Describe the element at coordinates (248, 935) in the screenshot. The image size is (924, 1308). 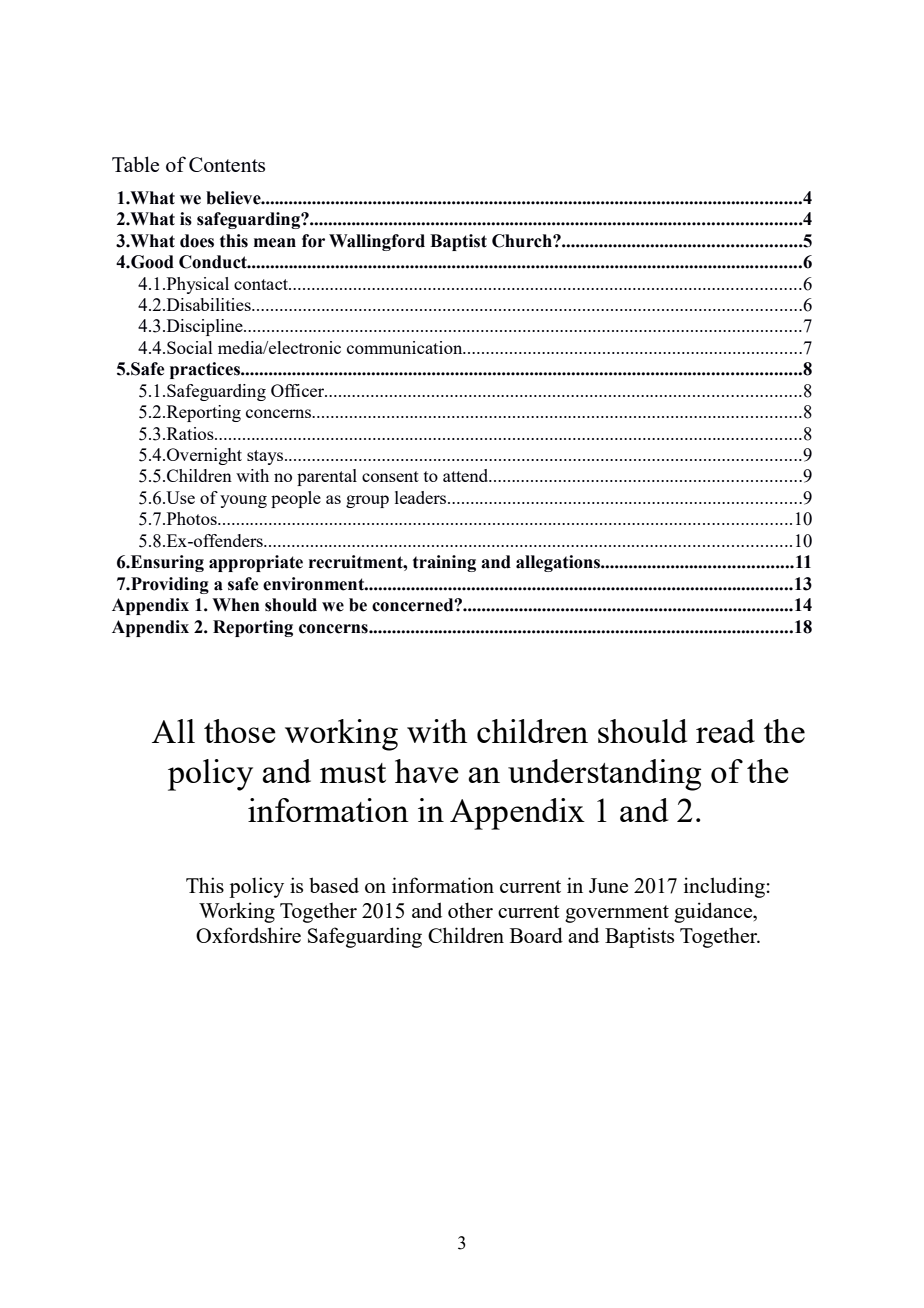
I see `Oxfordshire` at that location.
